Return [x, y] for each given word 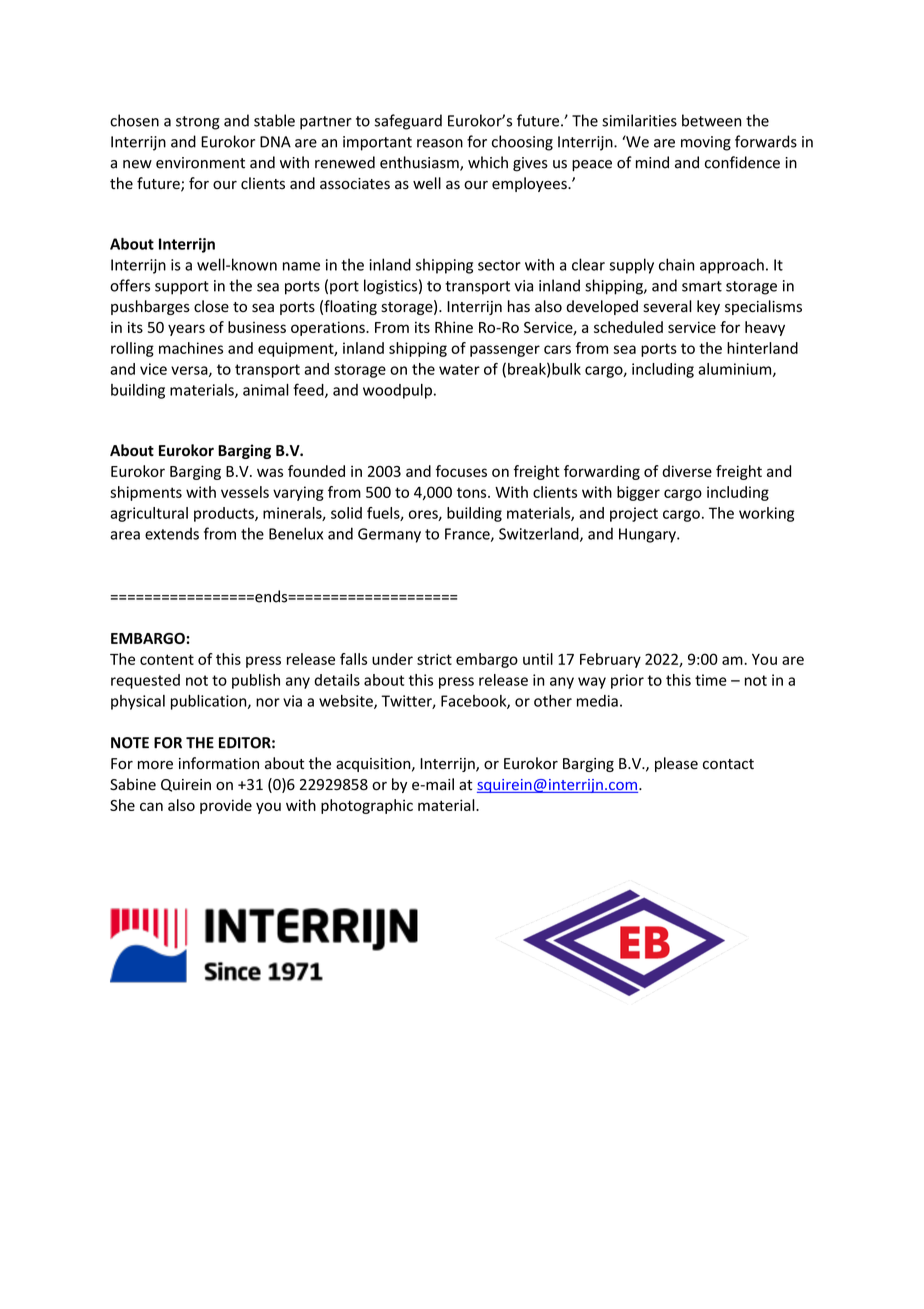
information [219, 763]
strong [198, 123]
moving [706, 143]
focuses [461, 471]
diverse [687, 471]
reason [440, 143]
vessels [245, 492]
